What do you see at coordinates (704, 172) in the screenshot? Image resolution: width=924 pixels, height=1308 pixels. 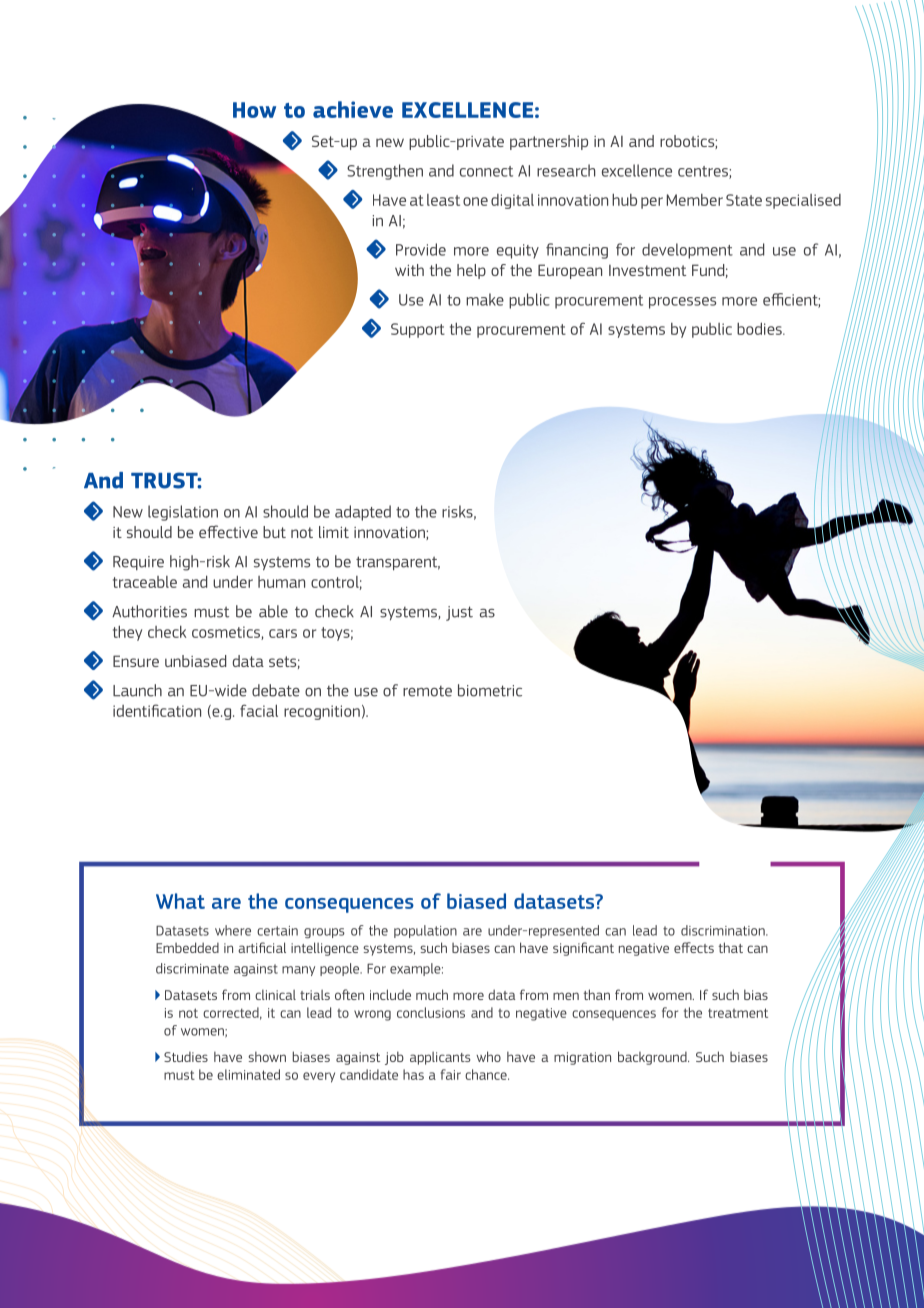 I see `centres` at bounding box center [704, 172].
